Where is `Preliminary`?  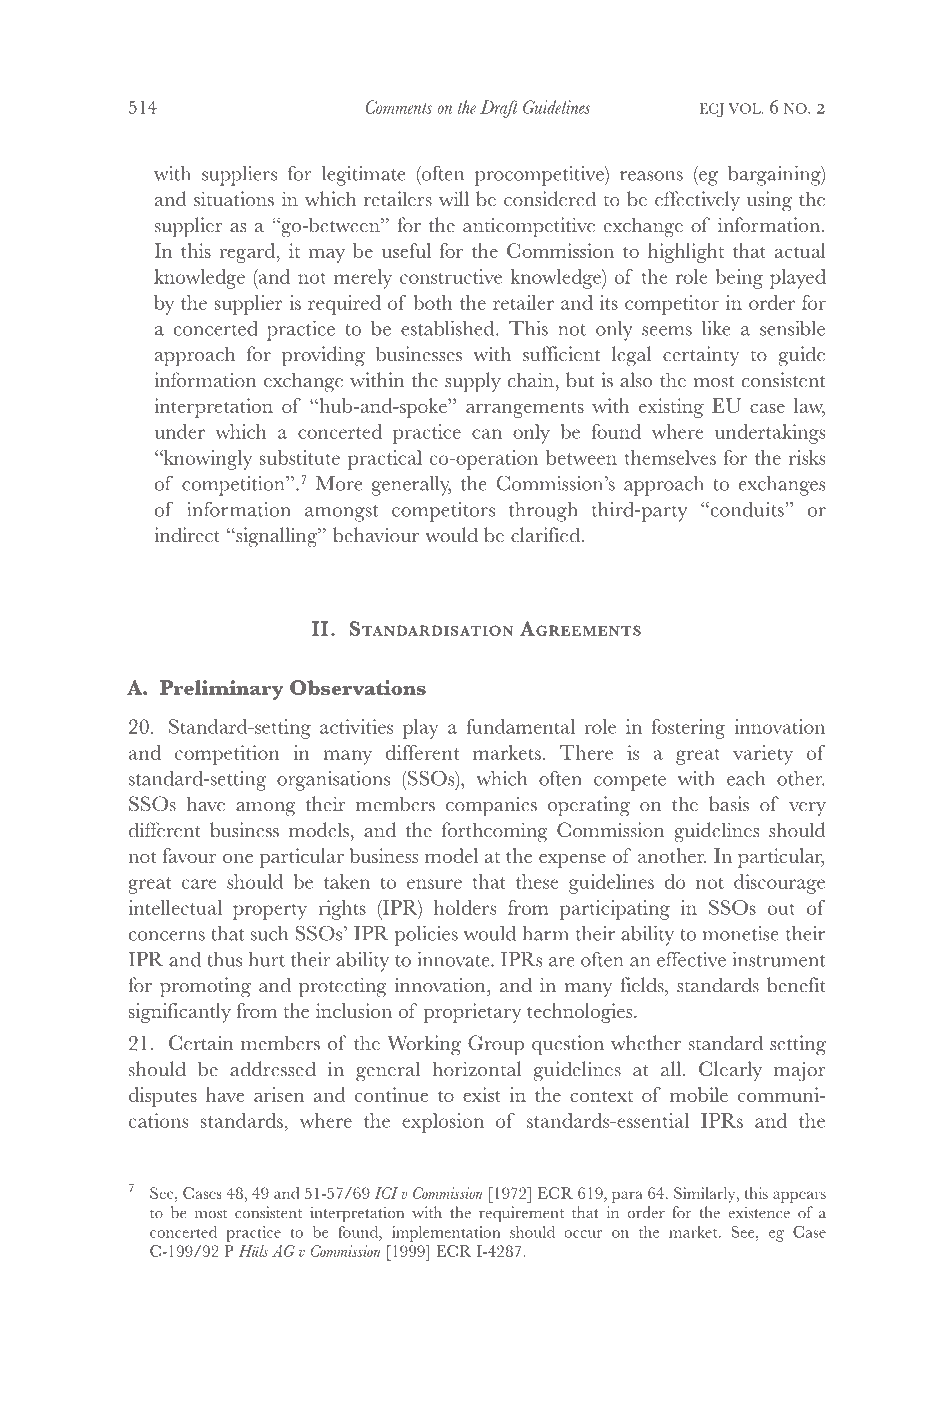
Preliminary is located at coordinates (221, 690).
